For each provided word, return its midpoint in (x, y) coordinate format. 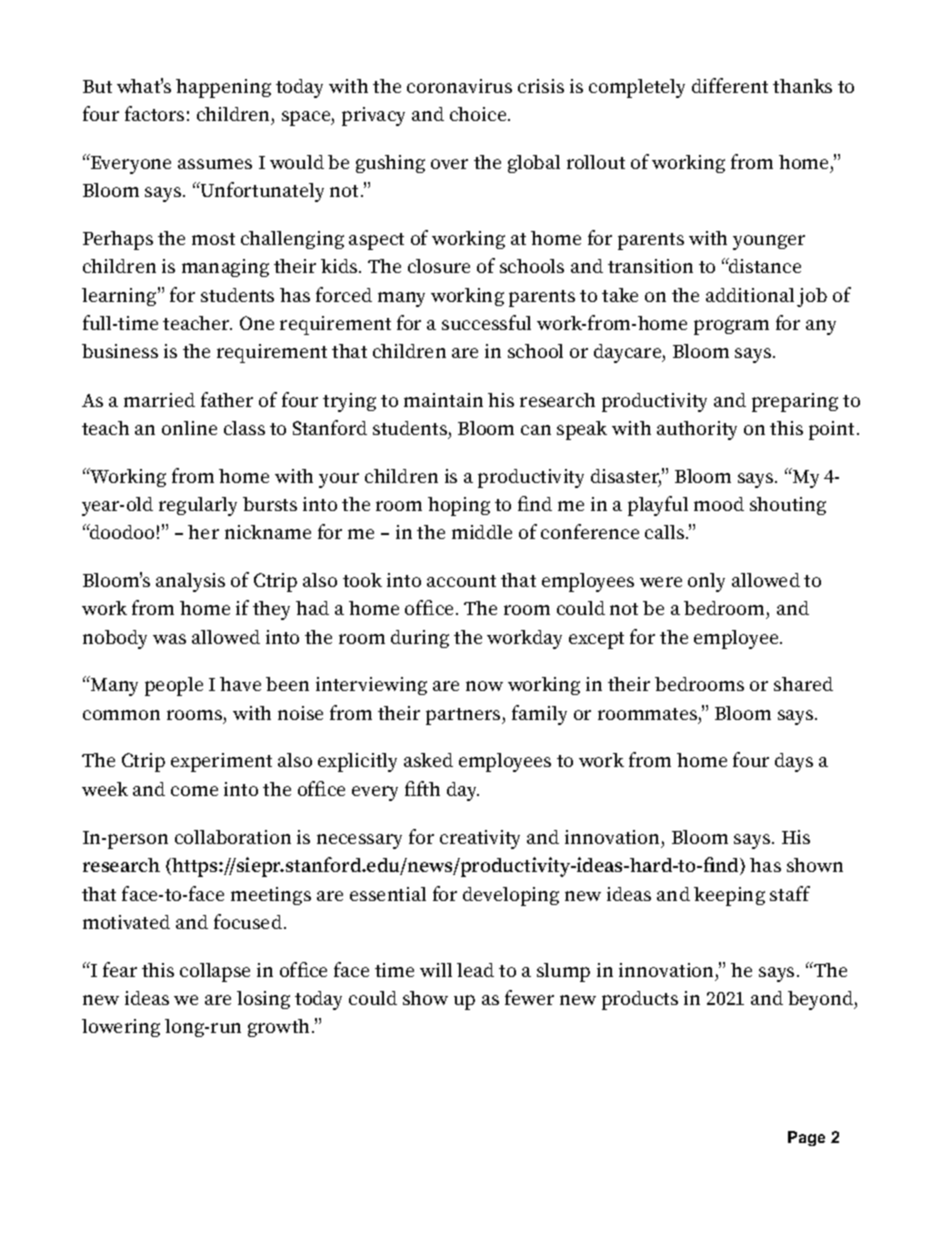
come (194, 791)
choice (479, 114)
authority (697, 430)
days (794, 762)
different (730, 85)
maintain (443, 400)
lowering (121, 1028)
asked (428, 760)
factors (154, 113)
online (189, 428)
